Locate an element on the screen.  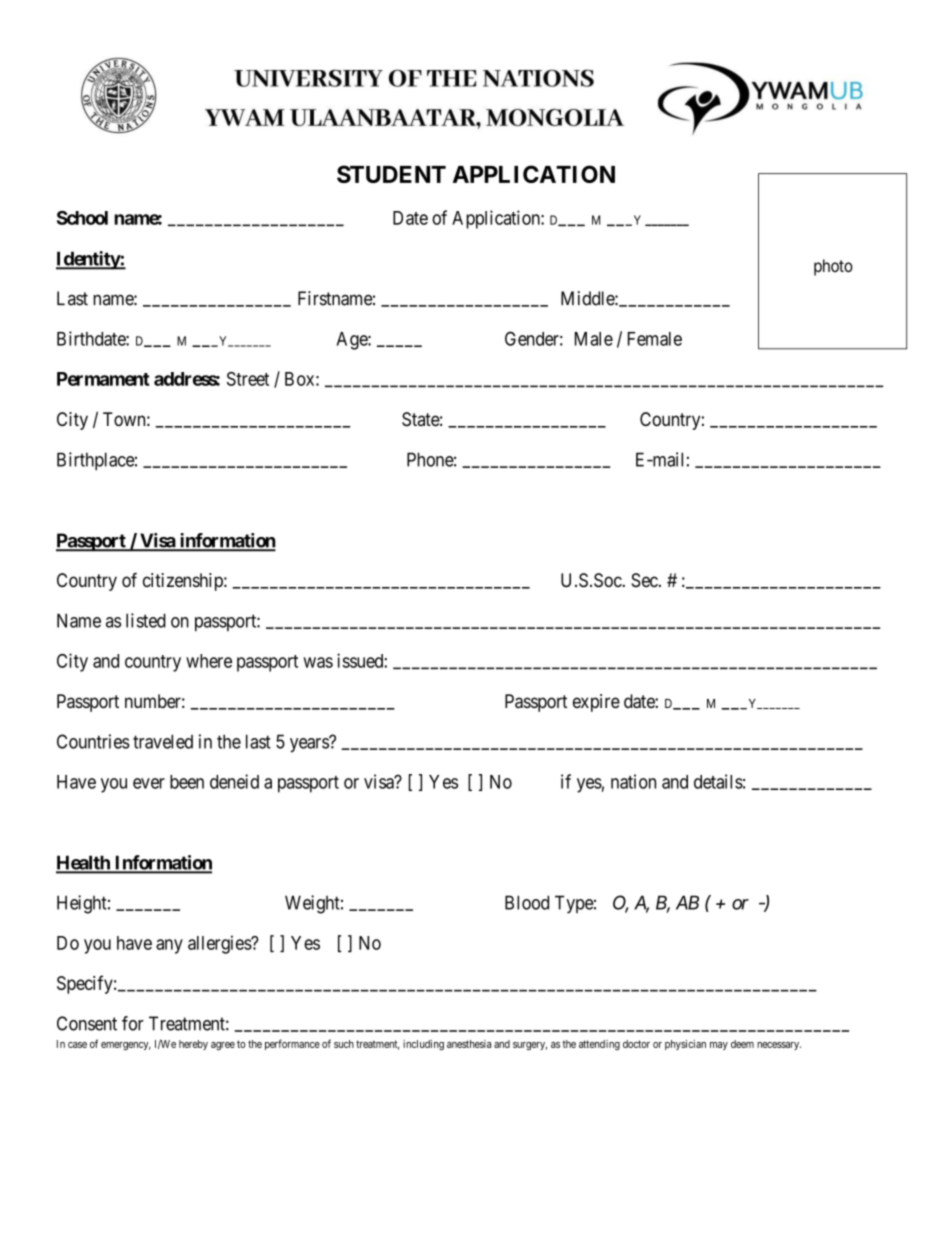
ever is located at coordinates (149, 783).
